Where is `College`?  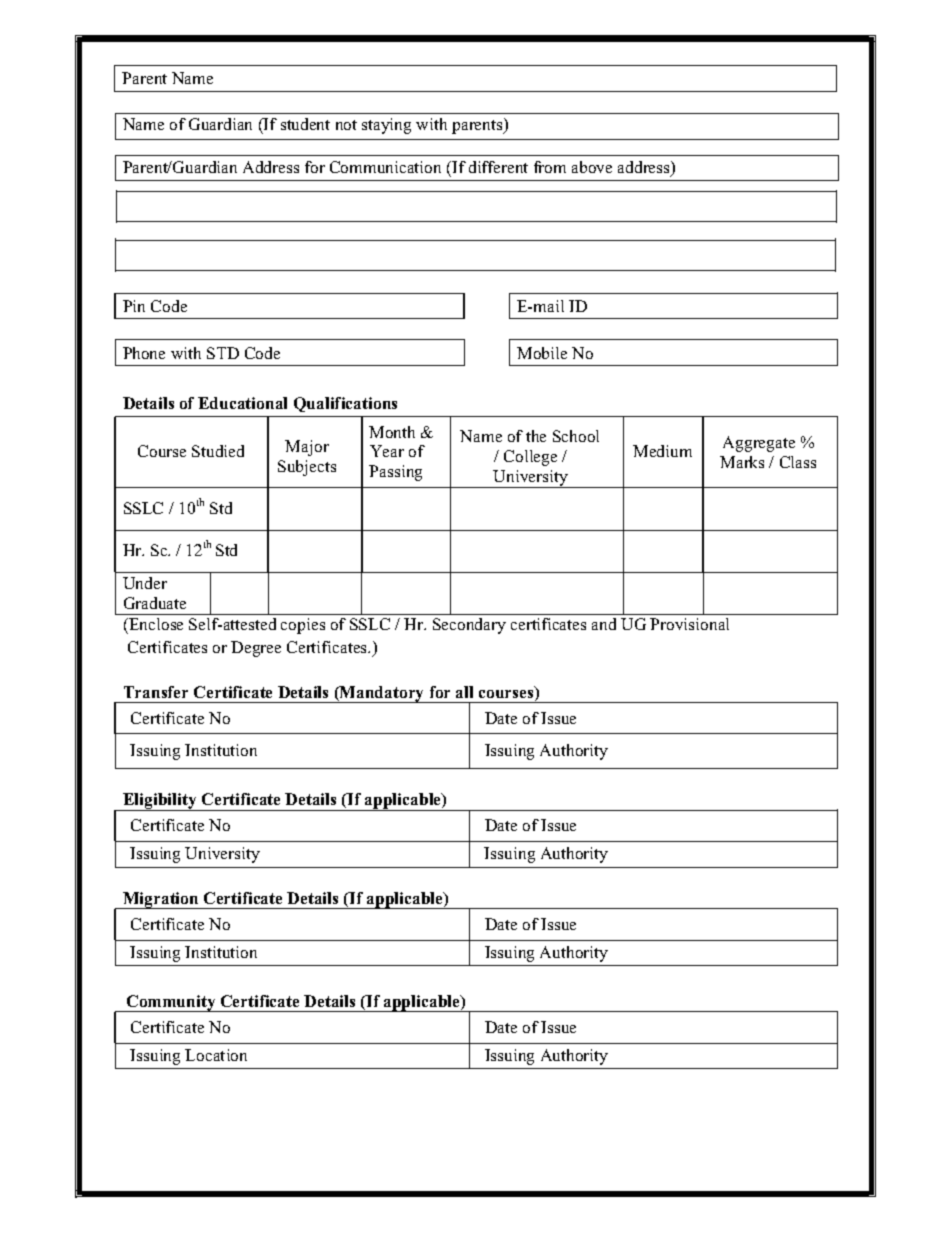 College is located at coordinates (530, 458).
